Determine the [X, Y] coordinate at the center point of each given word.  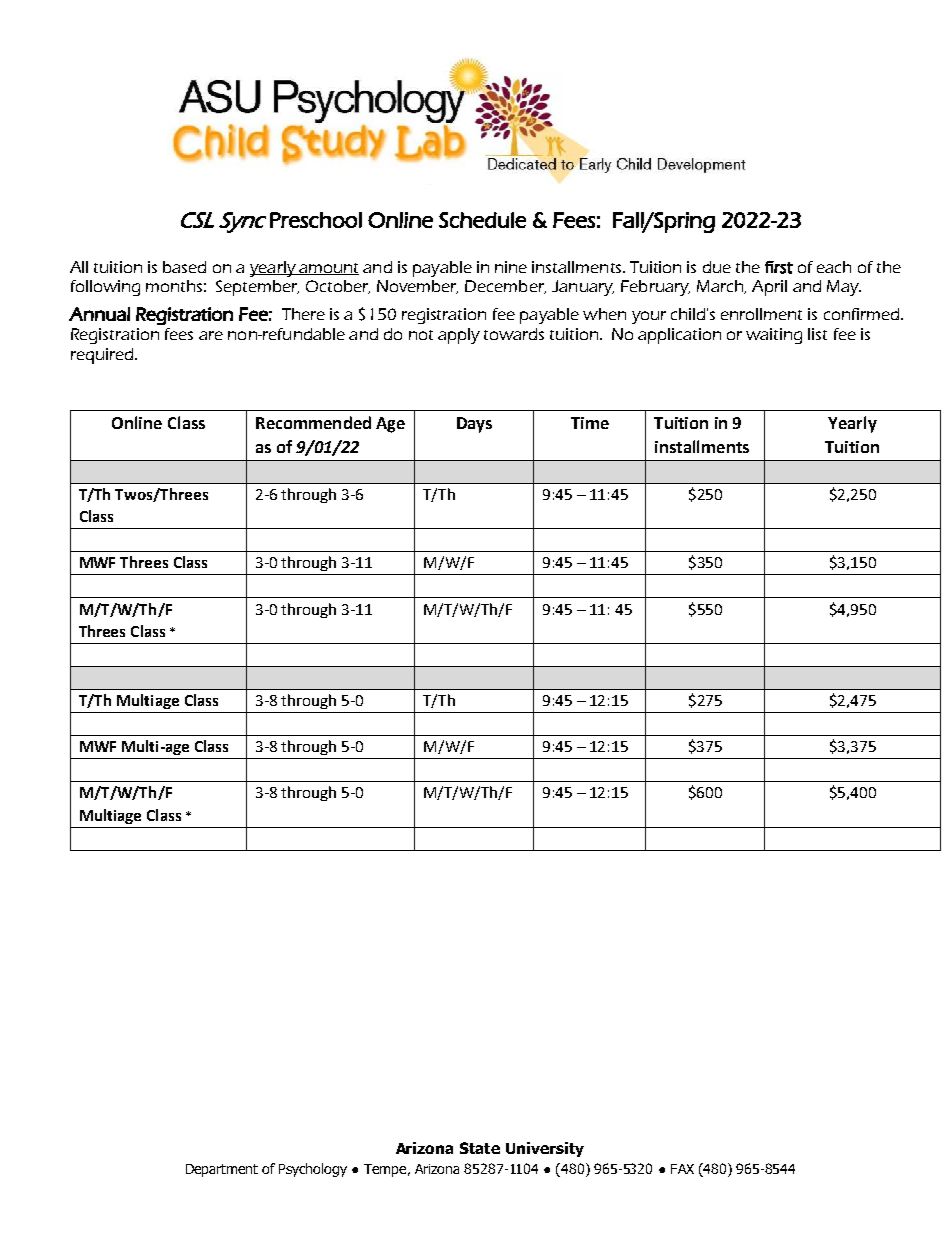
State [480, 1148]
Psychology [313, 1170]
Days [474, 425]
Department [222, 1170]
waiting [774, 336]
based [184, 267]
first [779, 267]
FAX [682, 1169]
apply [459, 336]
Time [590, 423]
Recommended [313, 422]
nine [511, 267]
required [103, 356]
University [545, 1149]
